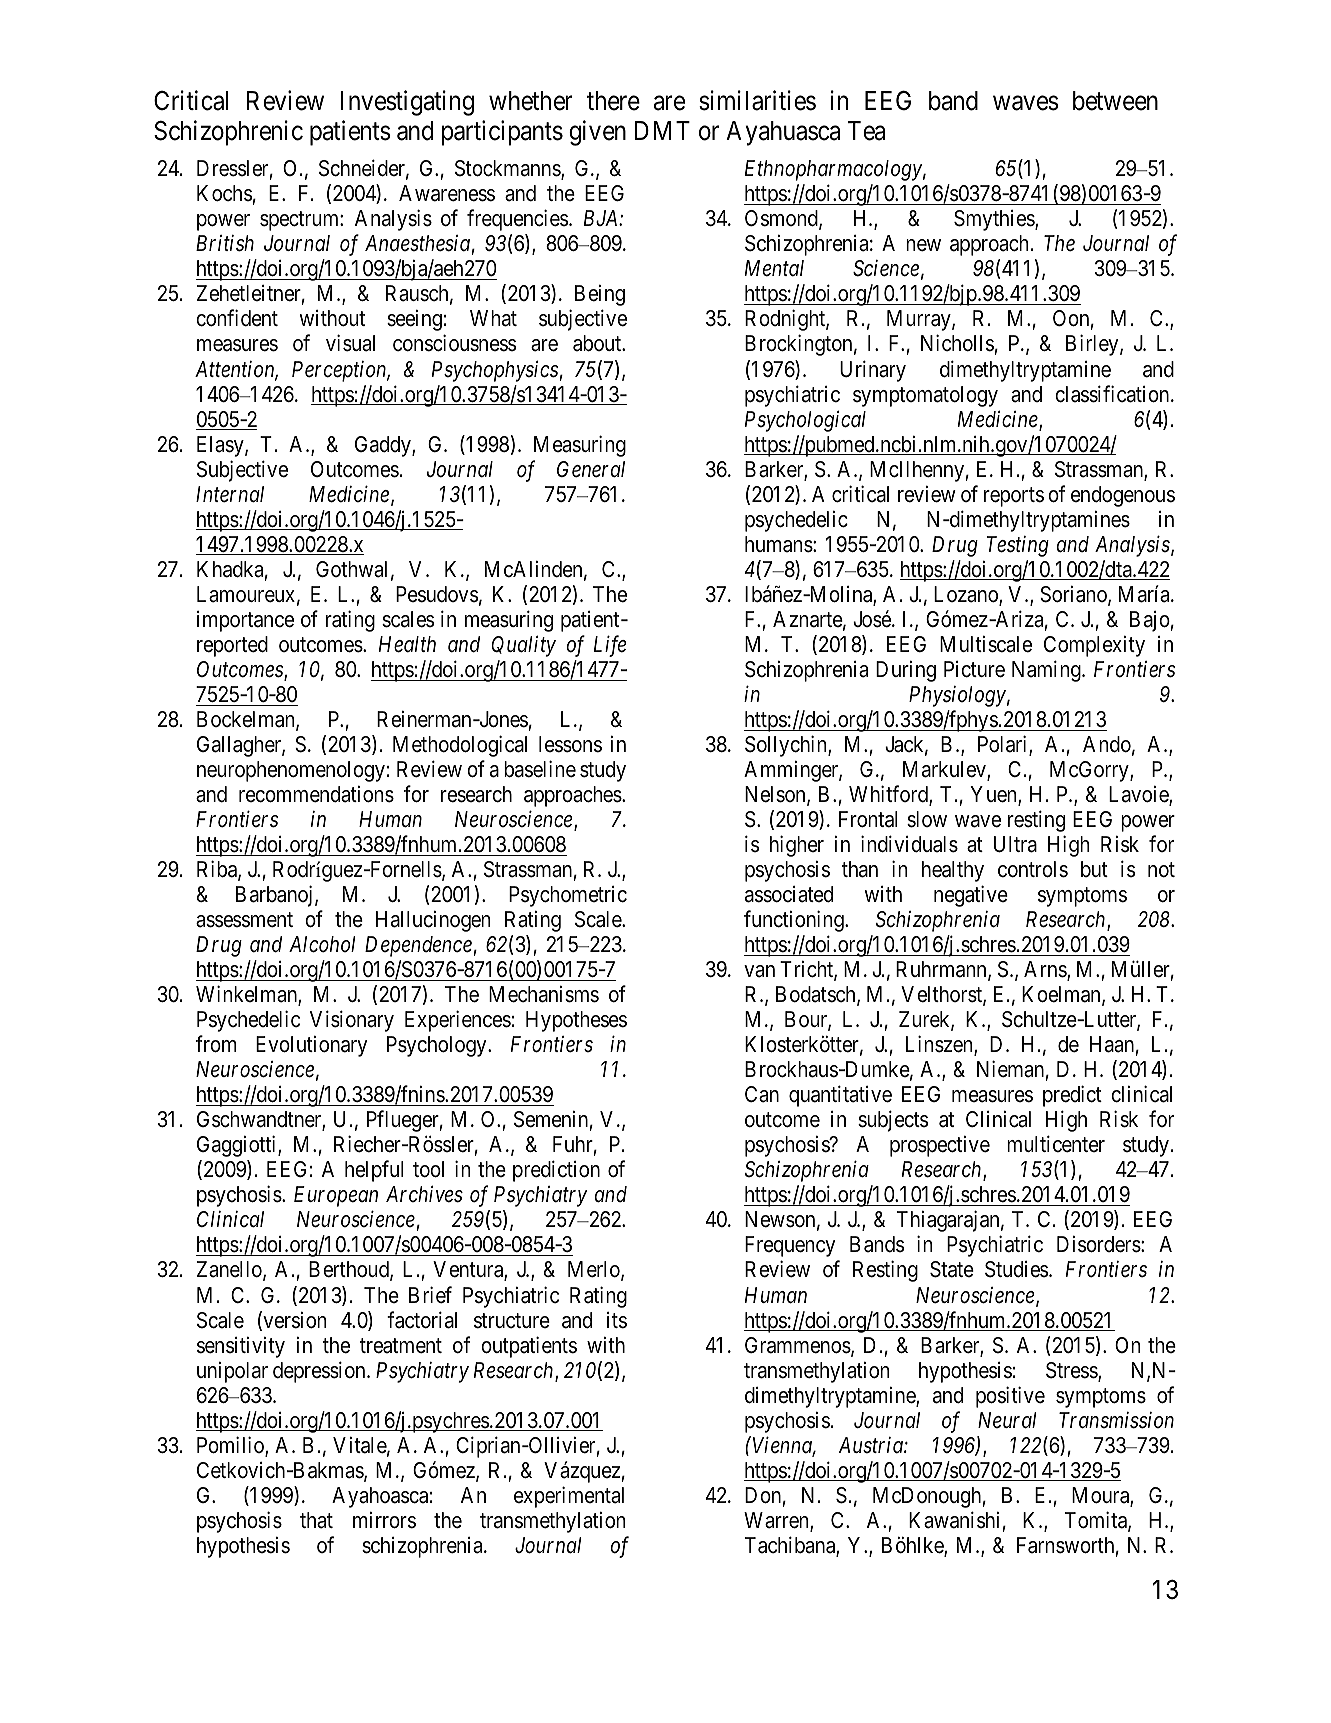 Image resolution: width=1331 pixels, height=1723 pixels. I want to click on Neural, so click(1007, 1420).
